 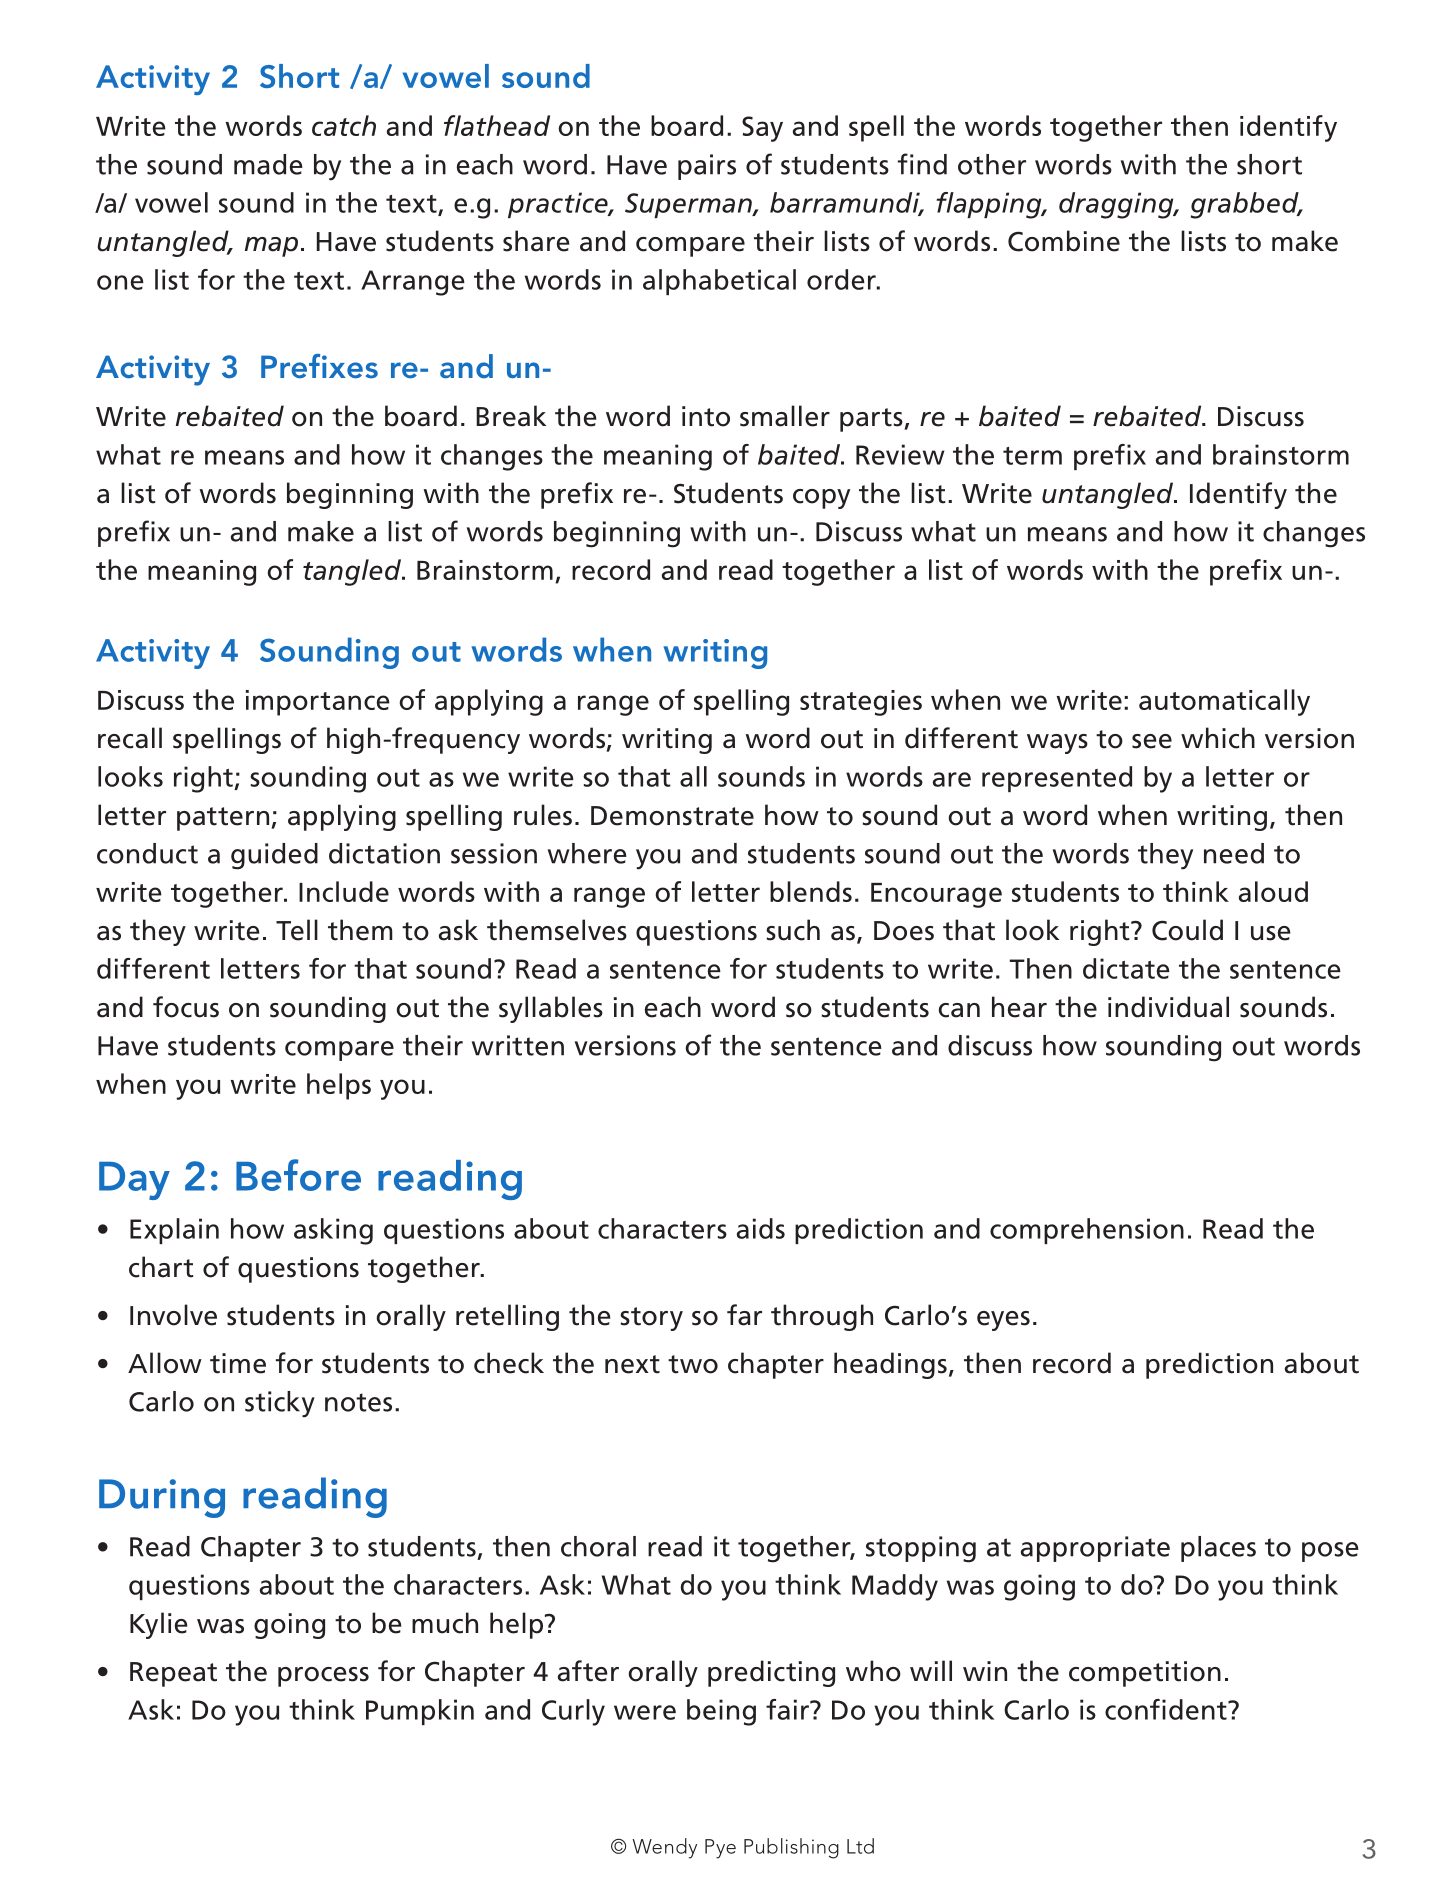 What do you see at coordinates (268, 164) in the document?
I see `made` at bounding box center [268, 164].
